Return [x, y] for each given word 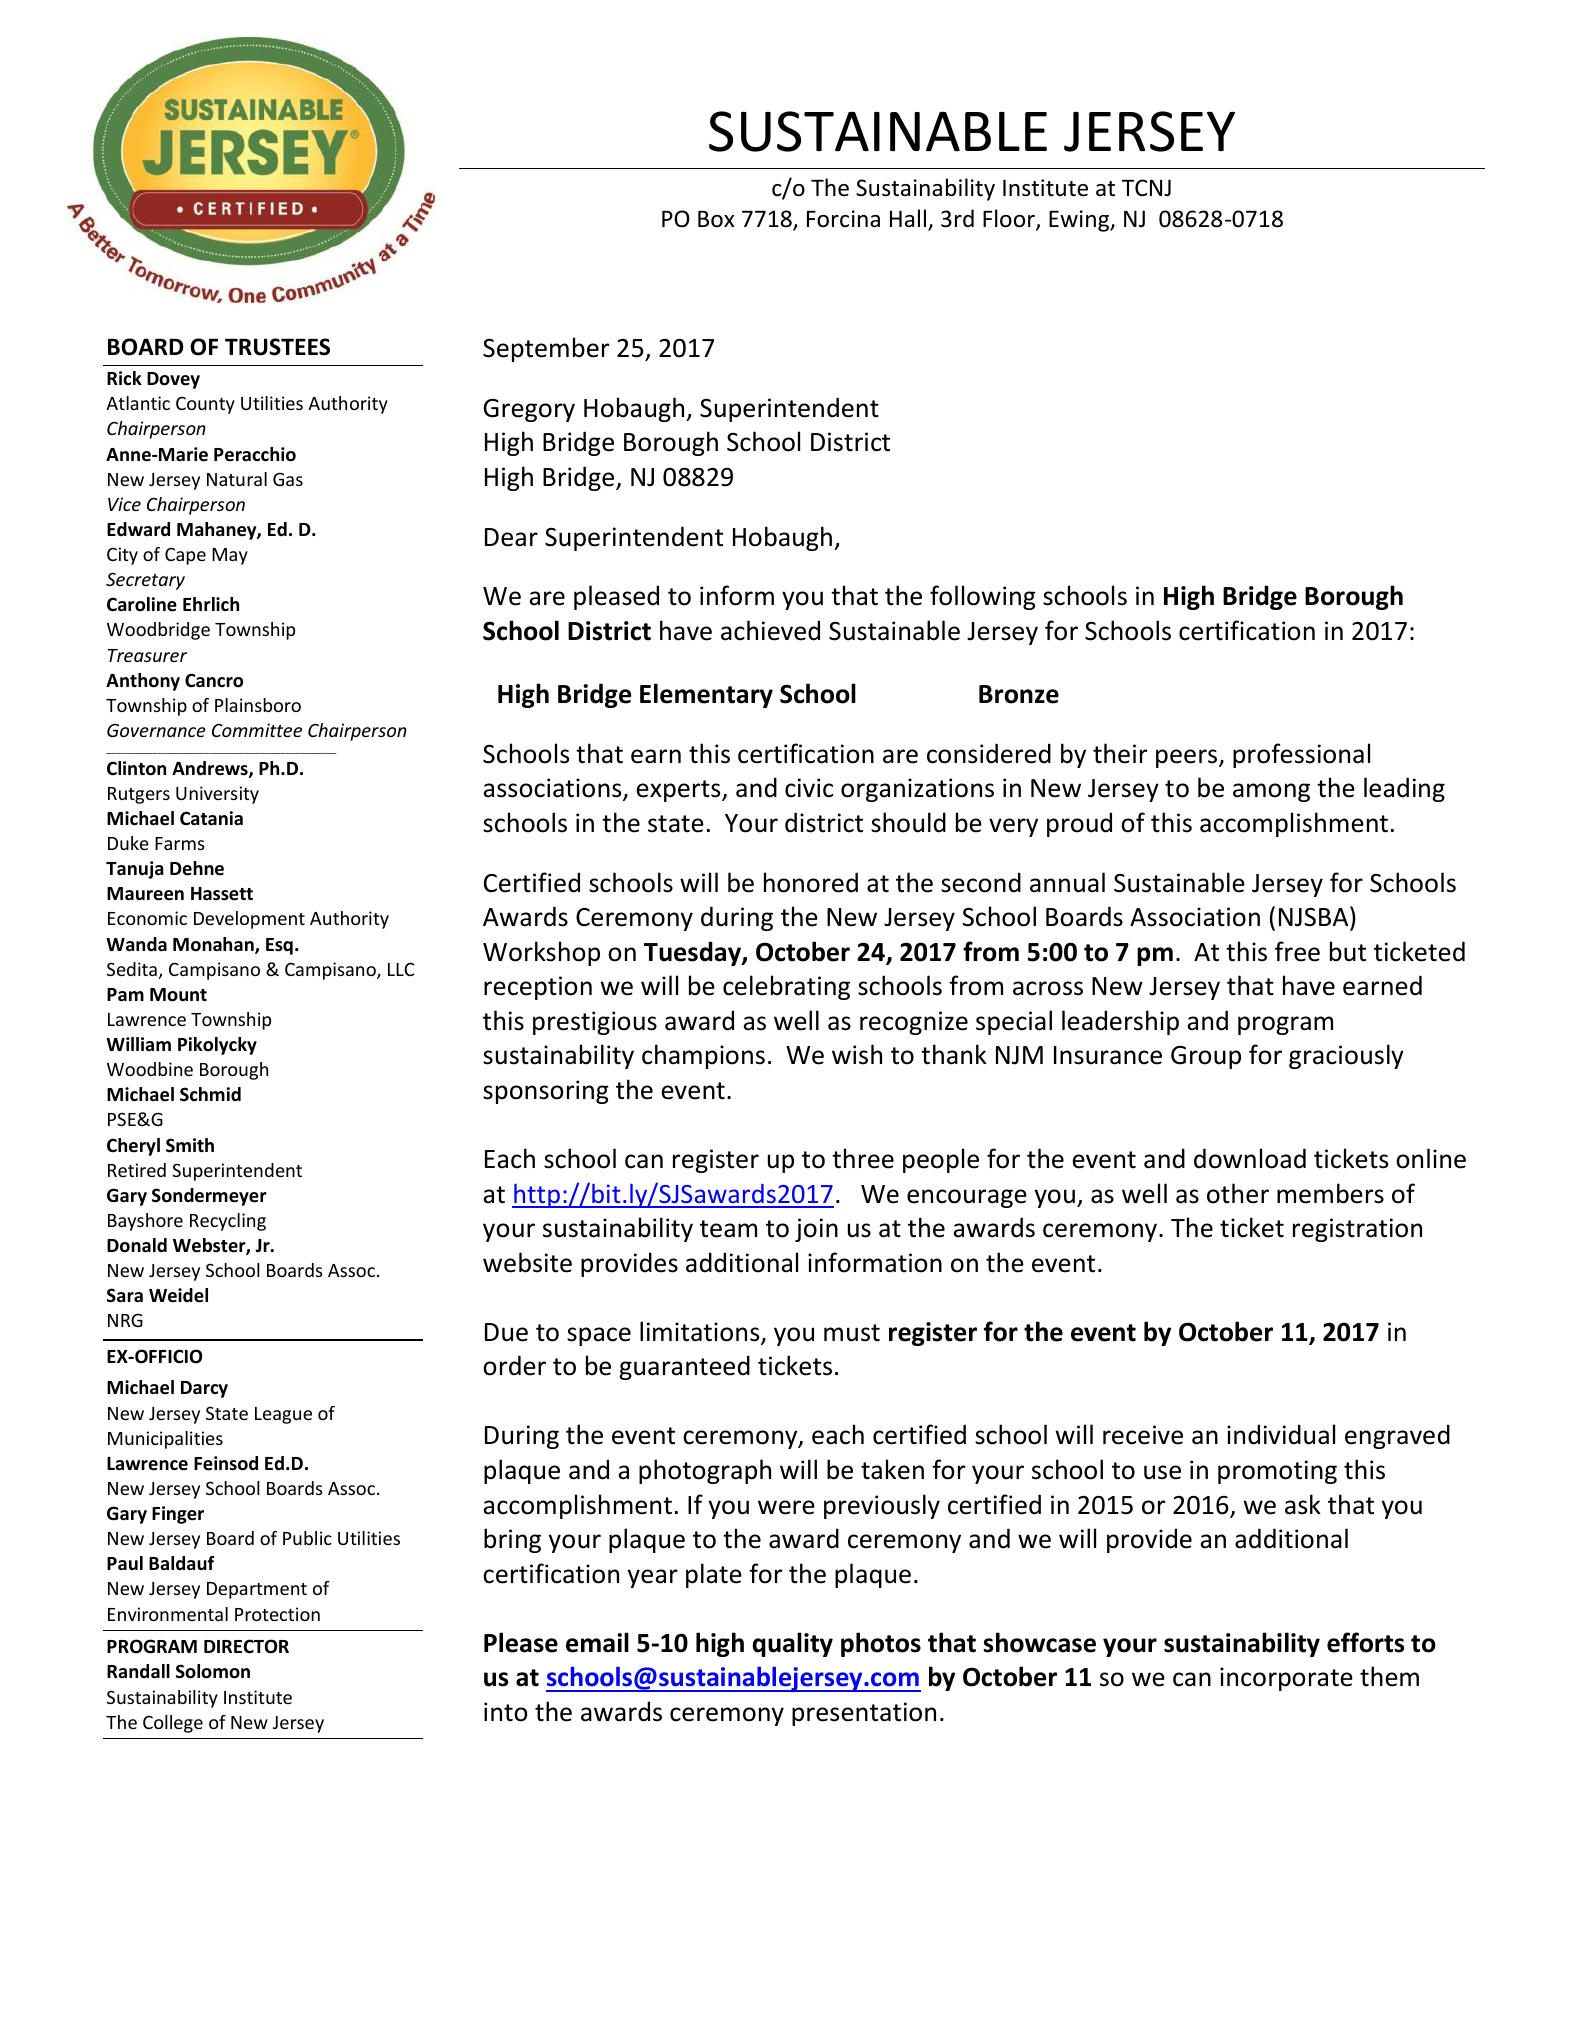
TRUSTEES [277, 347]
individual [1281, 1434]
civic [809, 788]
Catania [211, 818]
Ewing [1080, 221]
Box [716, 219]
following [983, 597]
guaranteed [684, 1367]
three [863, 1158]
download [1250, 1158]
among [1271, 792]
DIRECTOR [246, 1646]
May [230, 556]
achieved [770, 630]
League [283, 1415]
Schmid [210, 1094]
